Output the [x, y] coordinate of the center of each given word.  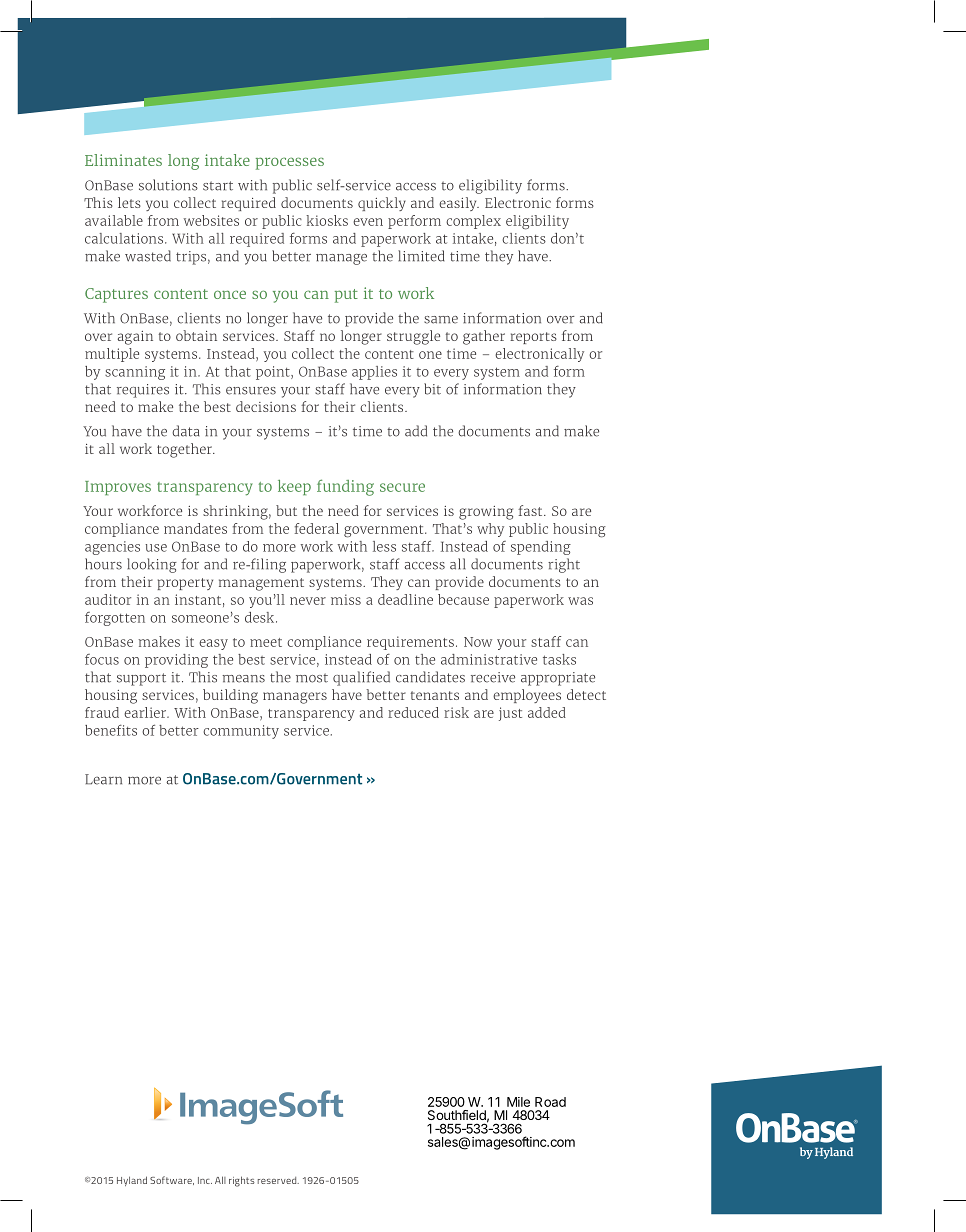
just [510, 714]
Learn [103, 779]
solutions [168, 185]
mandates [195, 528]
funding [345, 487]
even [368, 222]
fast [531, 510]
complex [473, 222]
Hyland [132, 1181]
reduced [413, 712]
